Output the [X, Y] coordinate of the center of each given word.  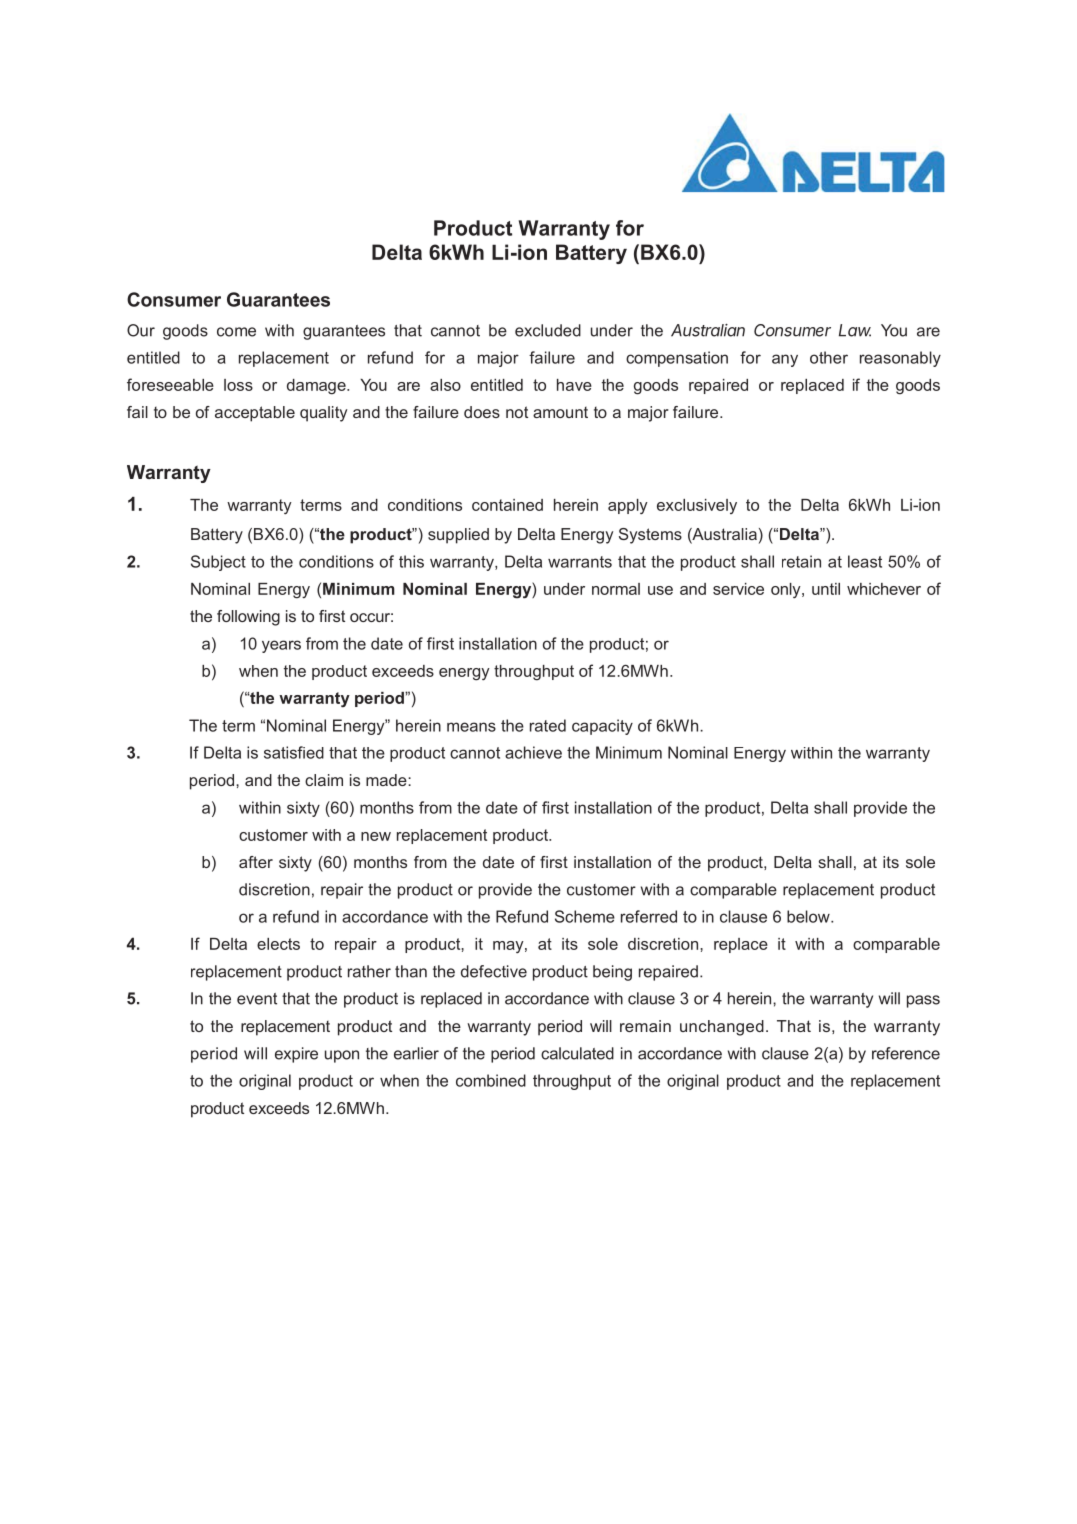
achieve [533, 752]
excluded [548, 330]
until [826, 589]
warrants [580, 562]
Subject [218, 563]
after [256, 862]
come [236, 332]
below [809, 916]
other [829, 357]
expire [296, 1055]
